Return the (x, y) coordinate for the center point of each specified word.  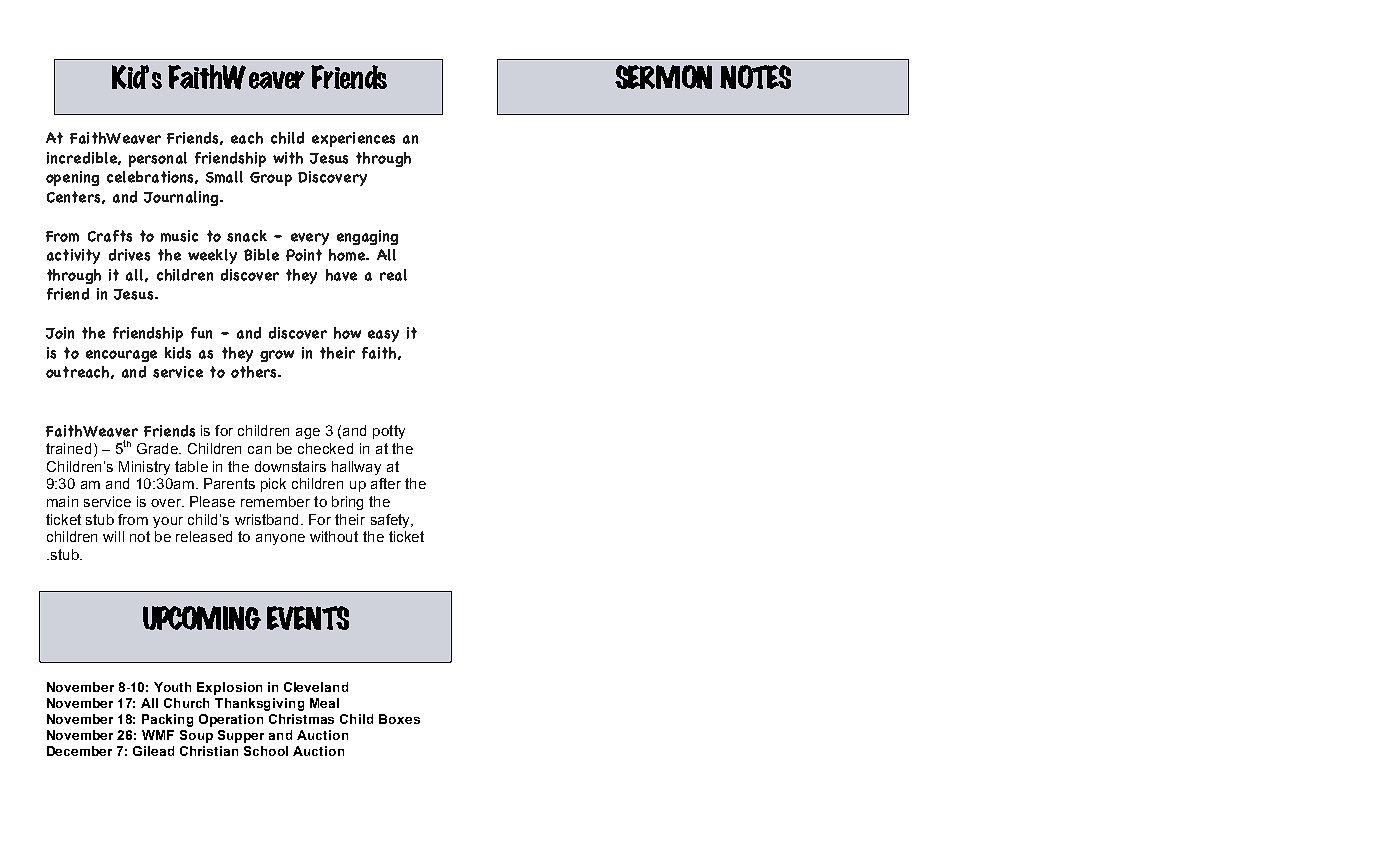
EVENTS (308, 618)
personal (158, 159)
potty (389, 432)
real (393, 275)
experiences (353, 139)
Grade (158, 448)
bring (347, 503)
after (386, 483)
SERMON (663, 77)
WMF (158, 735)
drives (129, 255)
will (113, 536)
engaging (367, 237)
